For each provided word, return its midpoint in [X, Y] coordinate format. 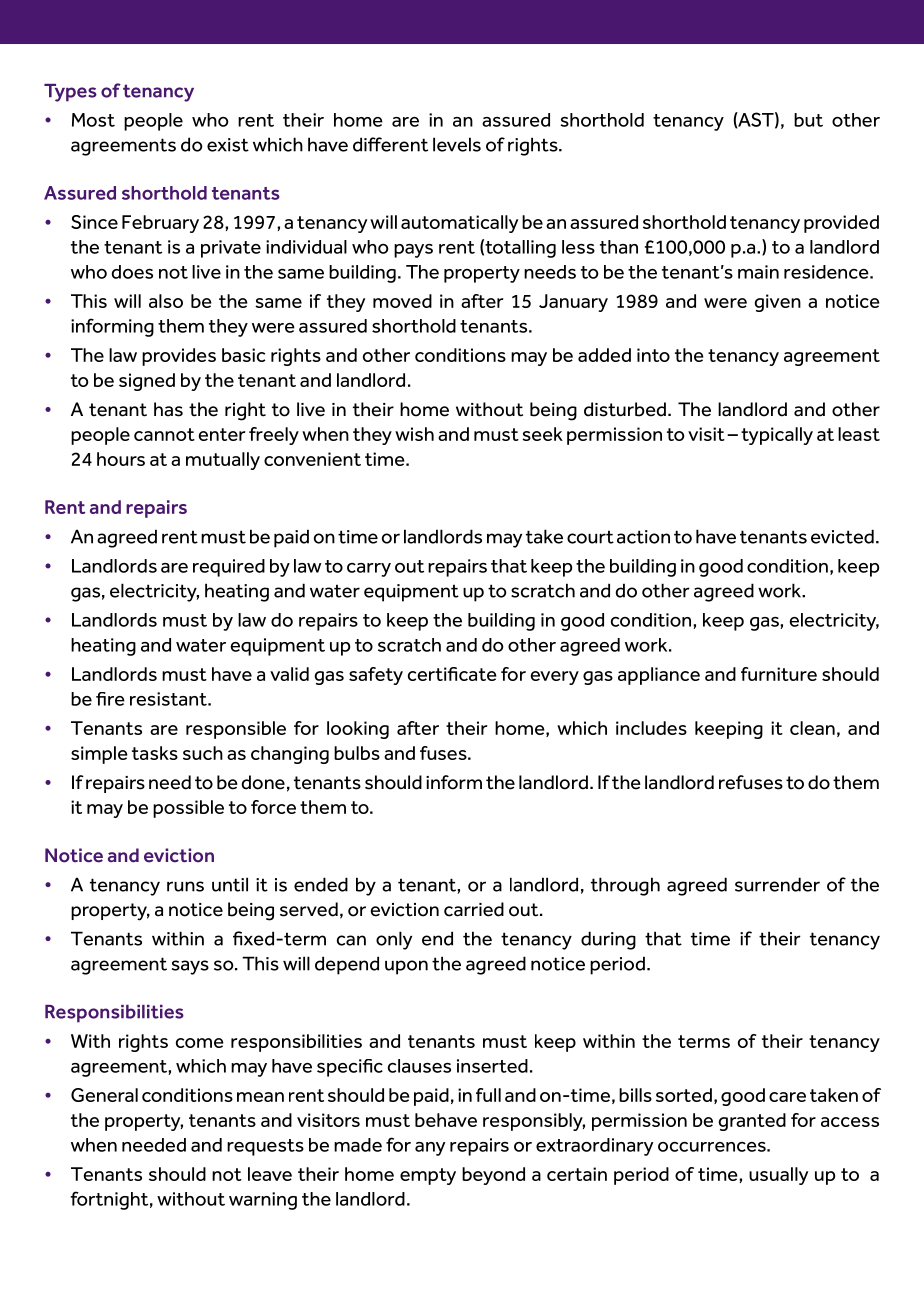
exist [228, 145]
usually [778, 1176]
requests [265, 1147]
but [808, 120]
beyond [493, 1176]
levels [457, 144]
